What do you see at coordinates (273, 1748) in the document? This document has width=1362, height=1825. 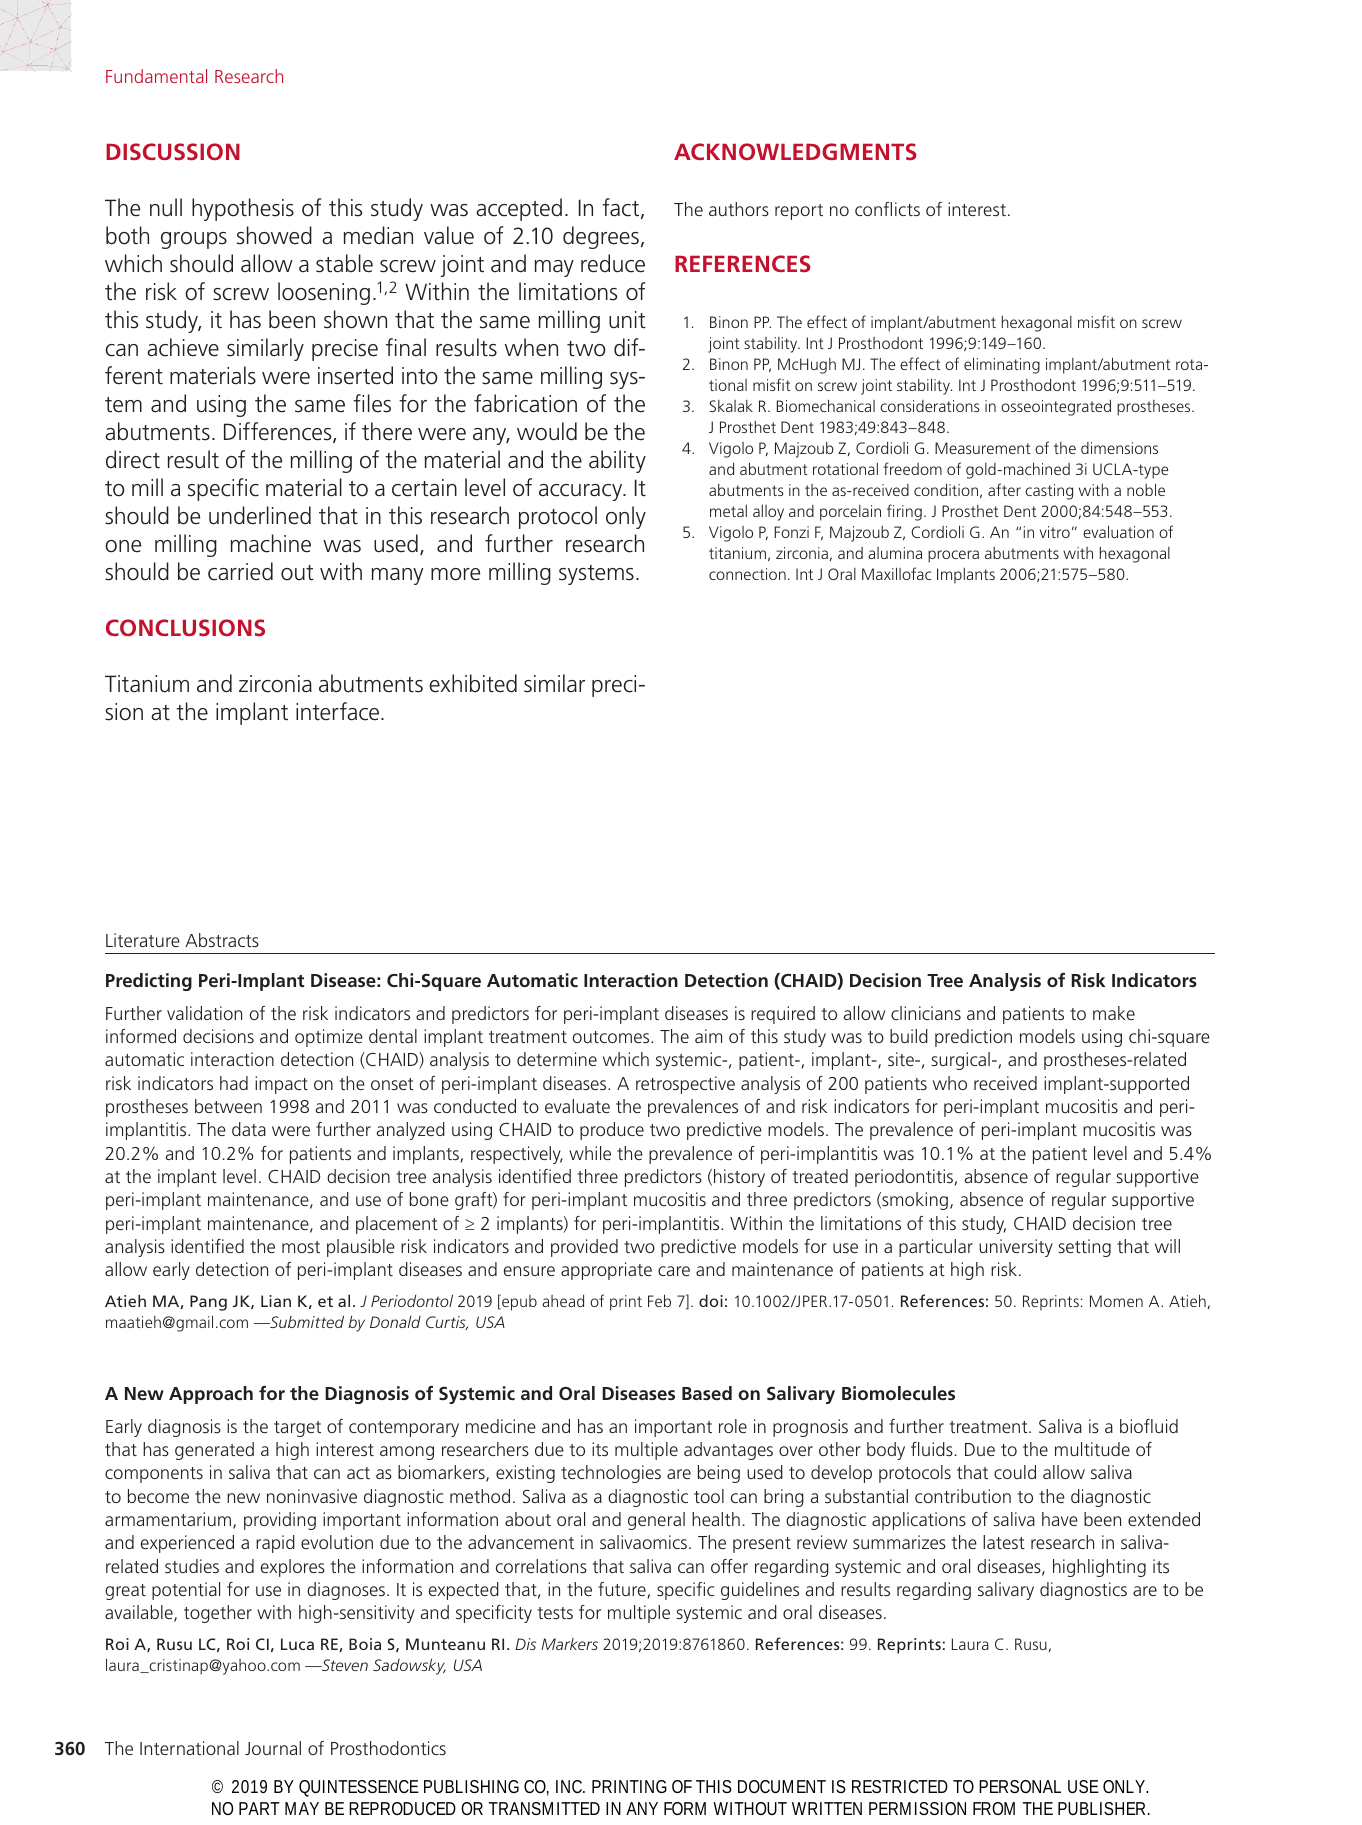 I see `Journal` at bounding box center [273, 1748].
